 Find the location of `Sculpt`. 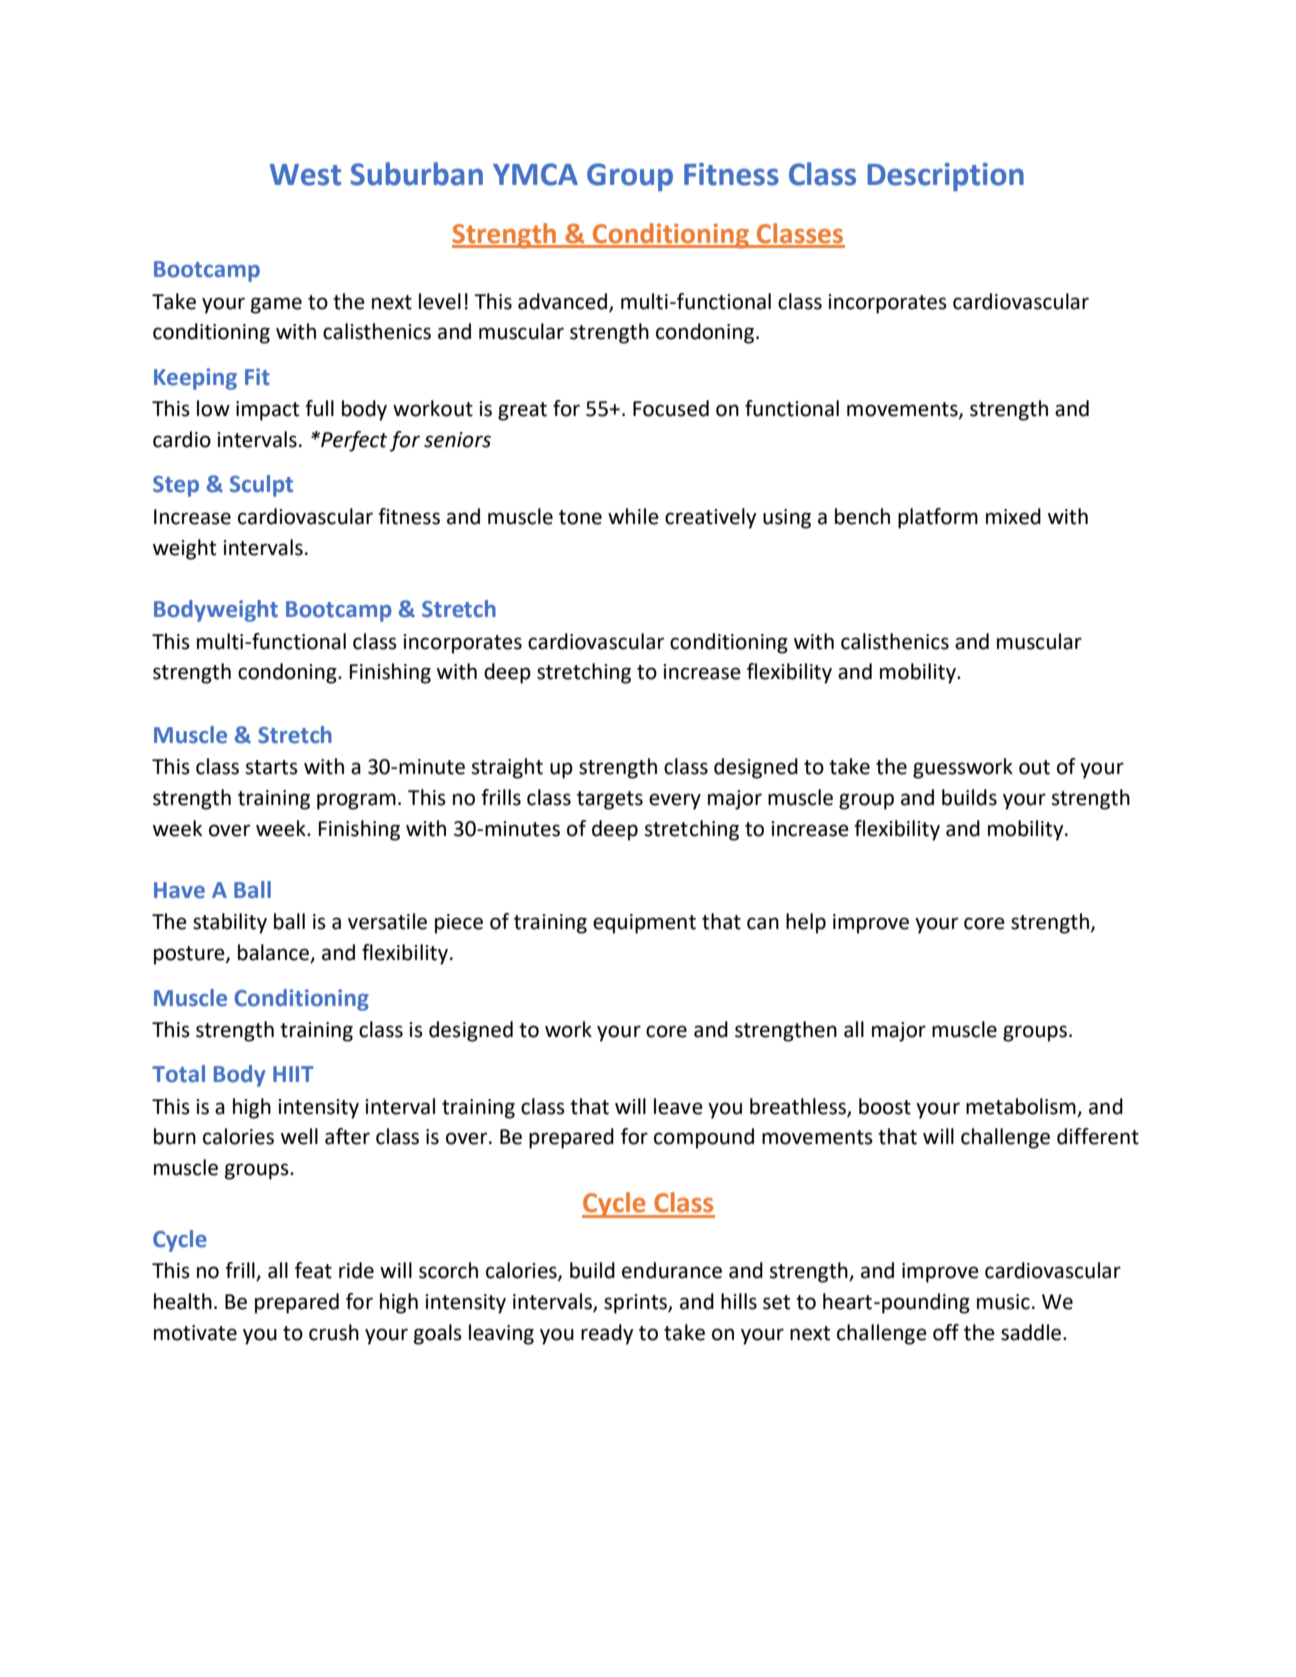

Sculpt is located at coordinates (261, 486).
